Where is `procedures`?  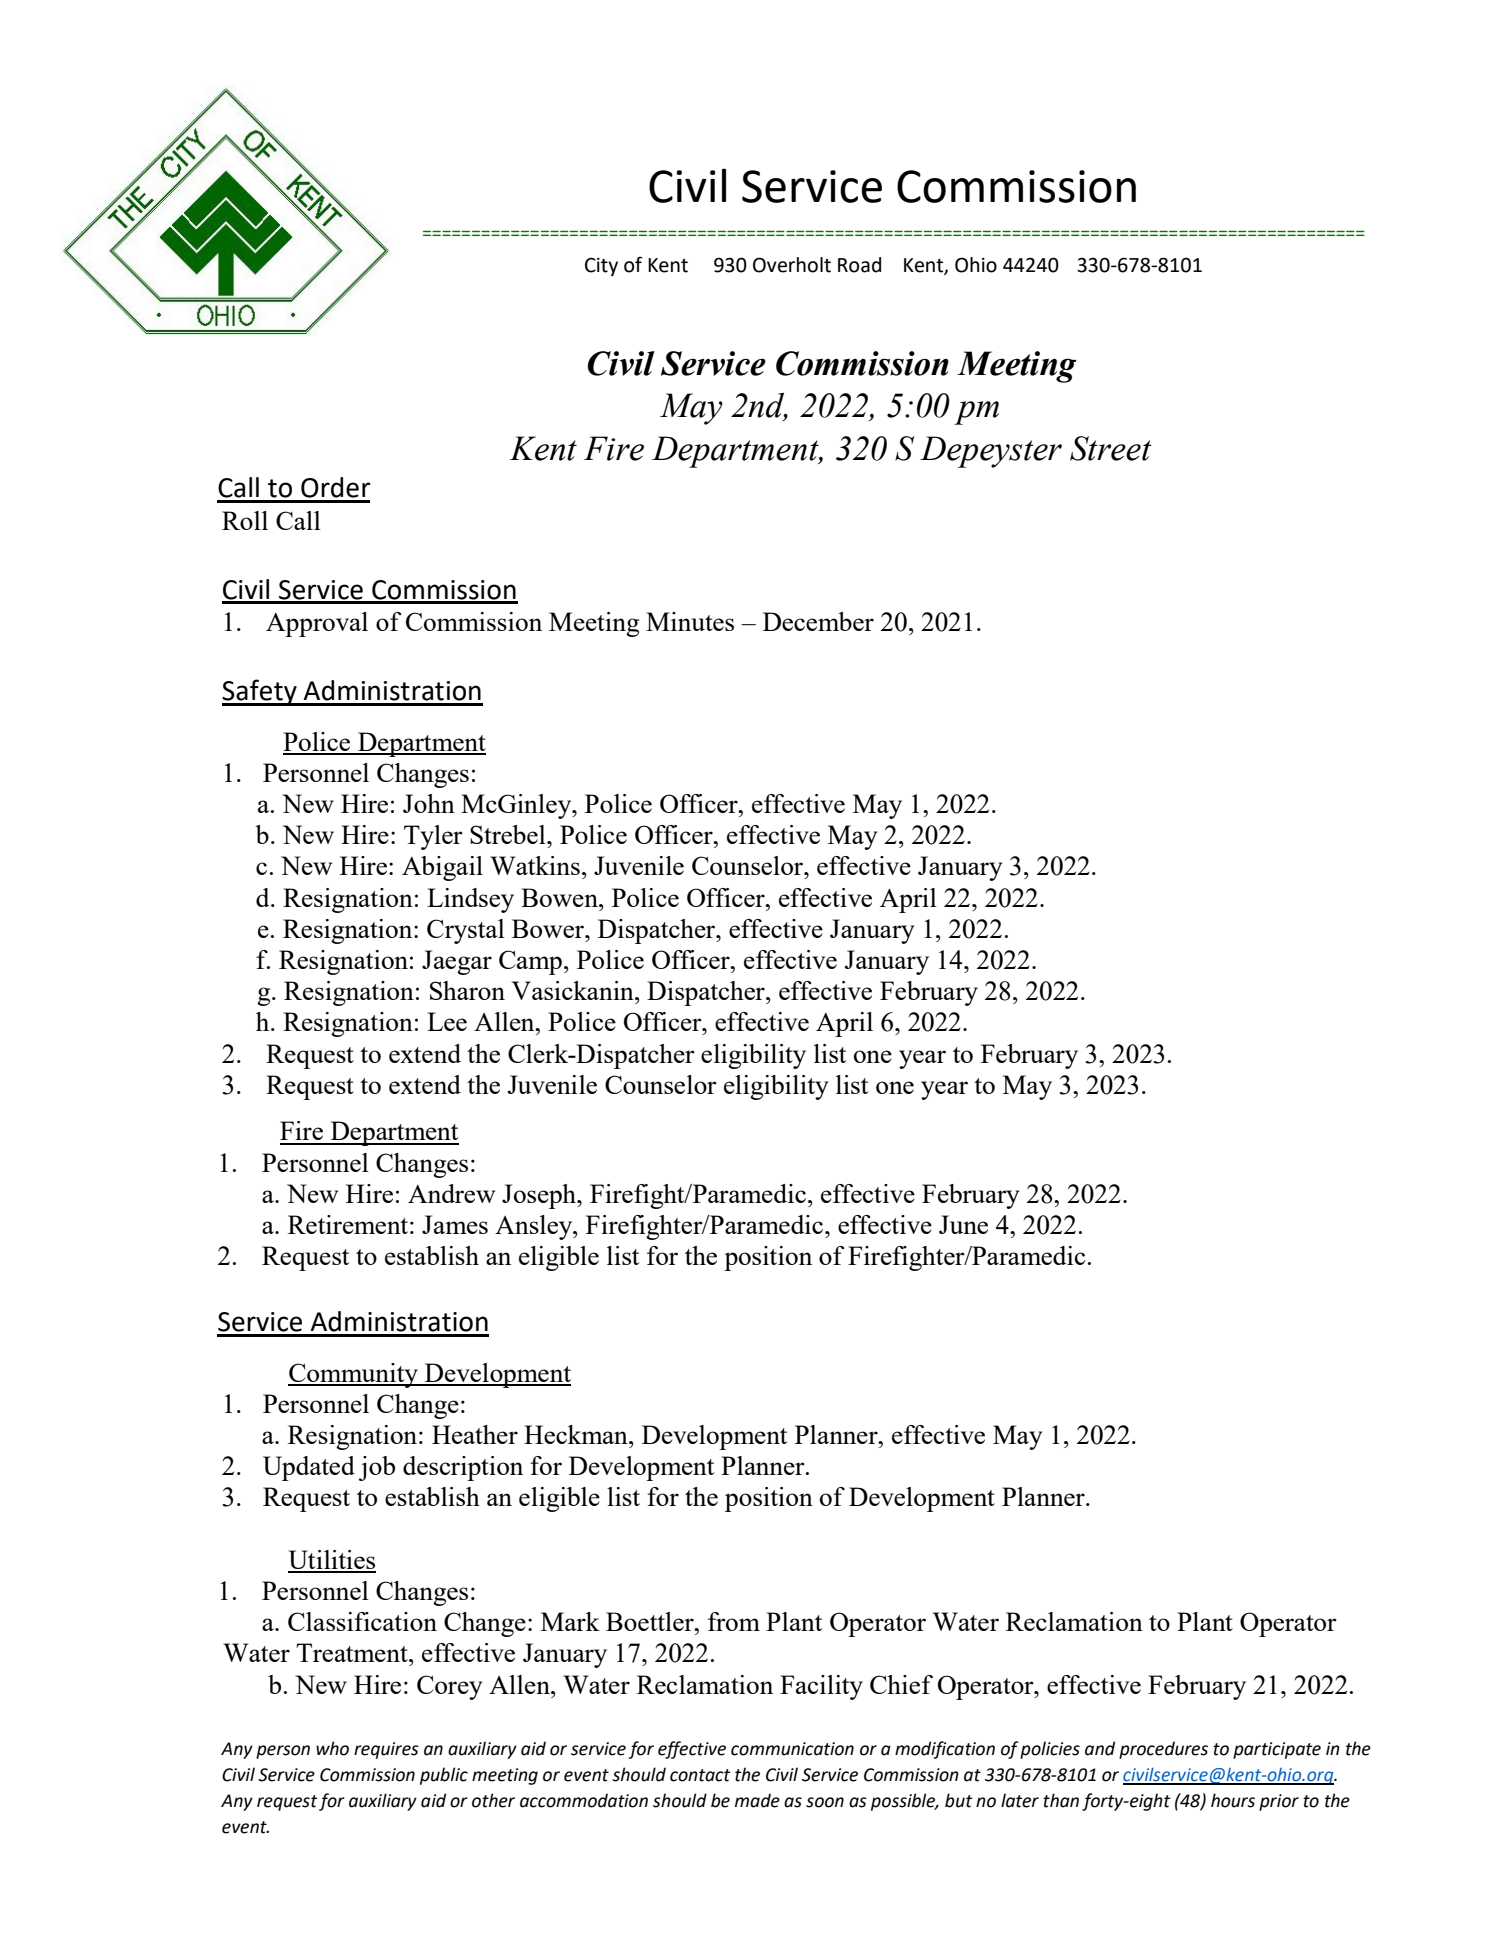
procedures is located at coordinates (1163, 1750).
